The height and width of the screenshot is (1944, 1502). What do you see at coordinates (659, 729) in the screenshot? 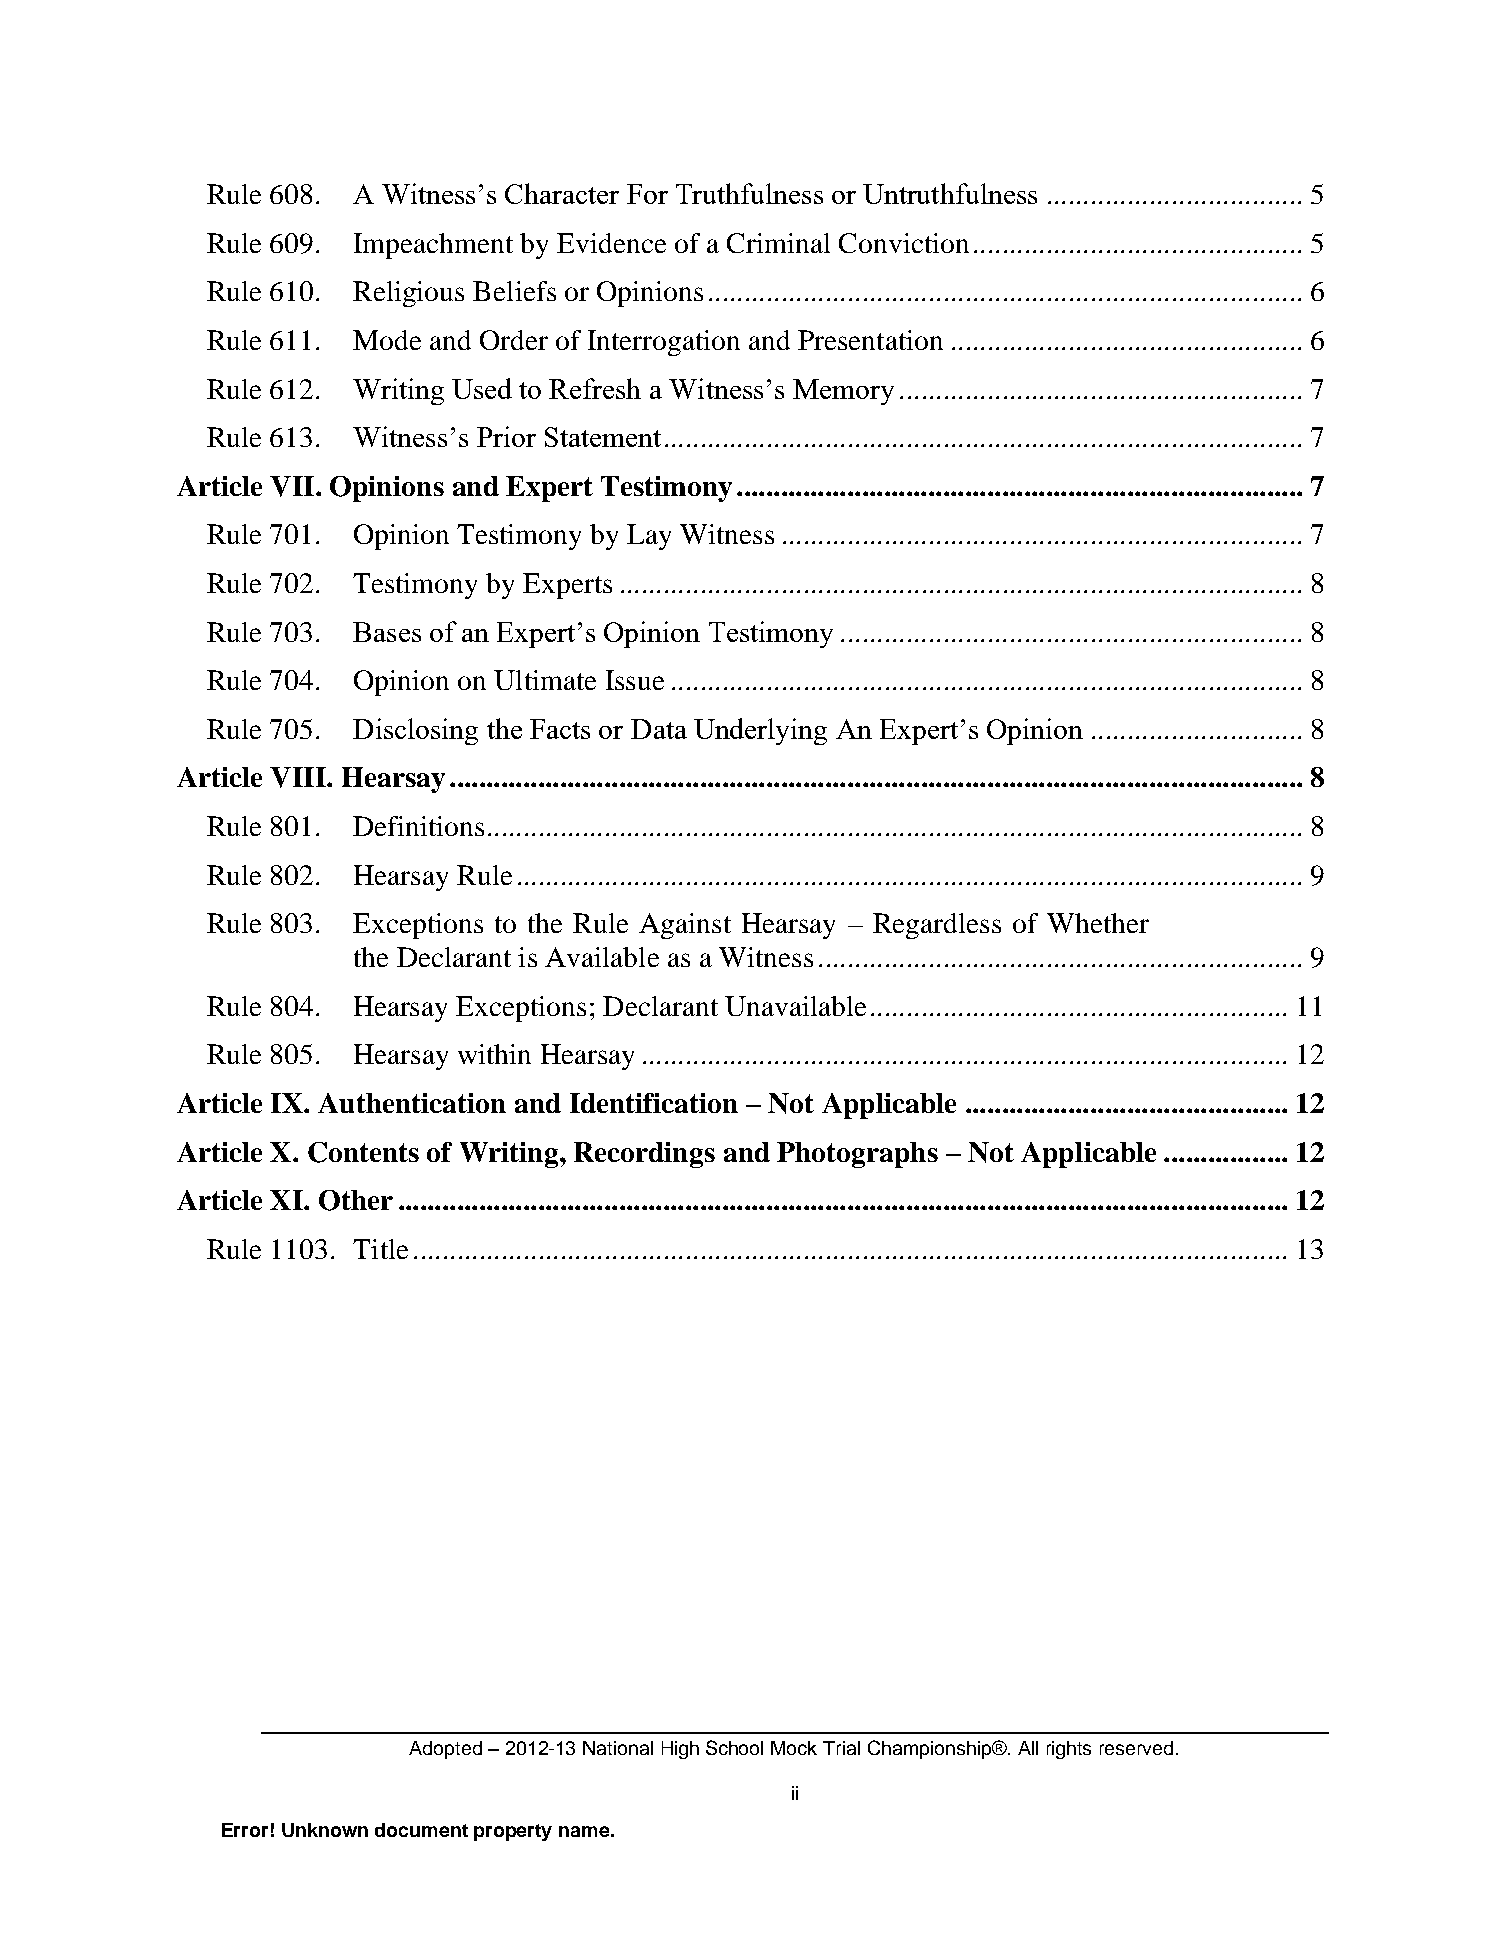
I see `Data` at bounding box center [659, 729].
